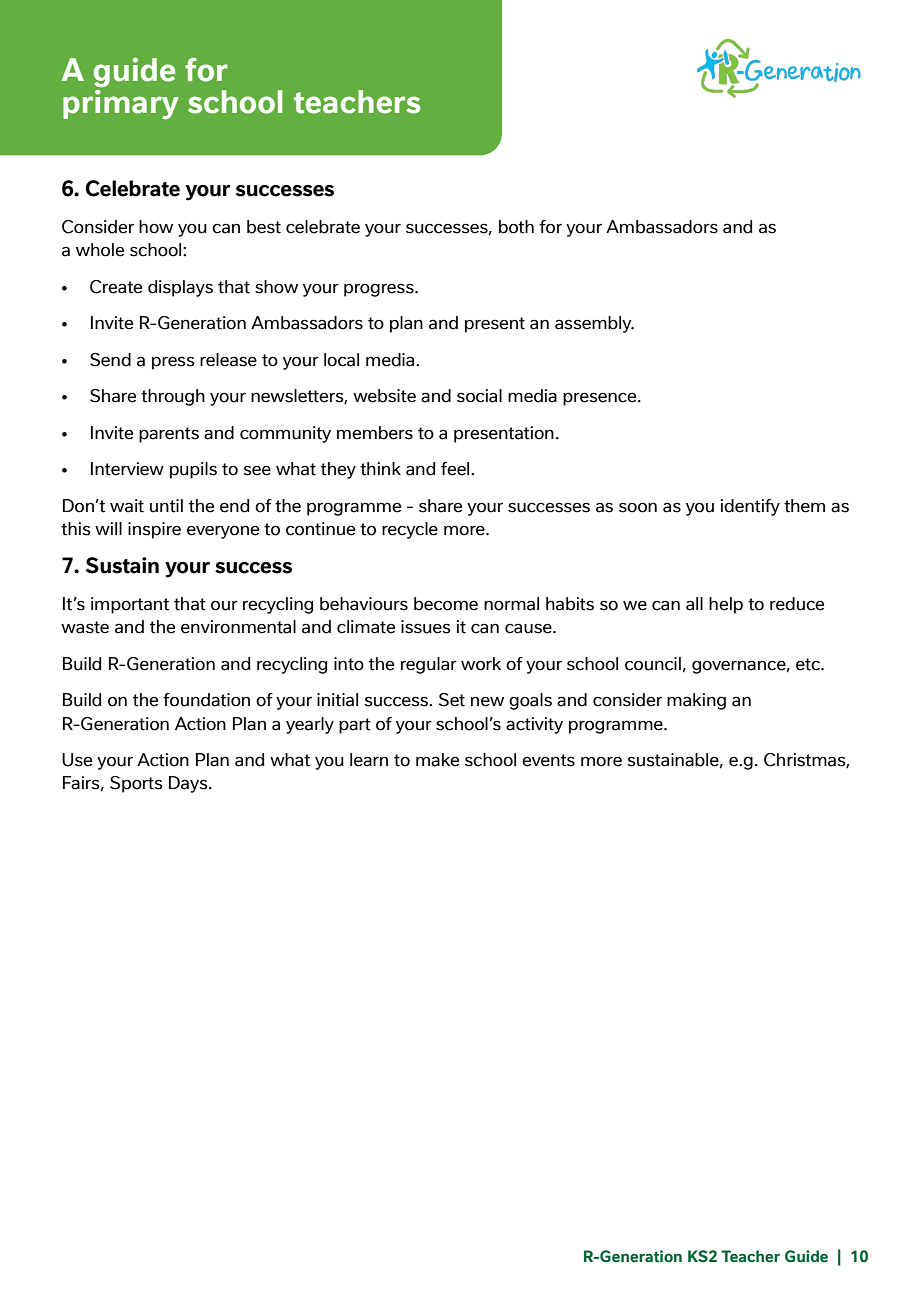 The height and width of the page is (1308, 924). What do you see at coordinates (594, 324) in the page?
I see `assembly` at bounding box center [594, 324].
